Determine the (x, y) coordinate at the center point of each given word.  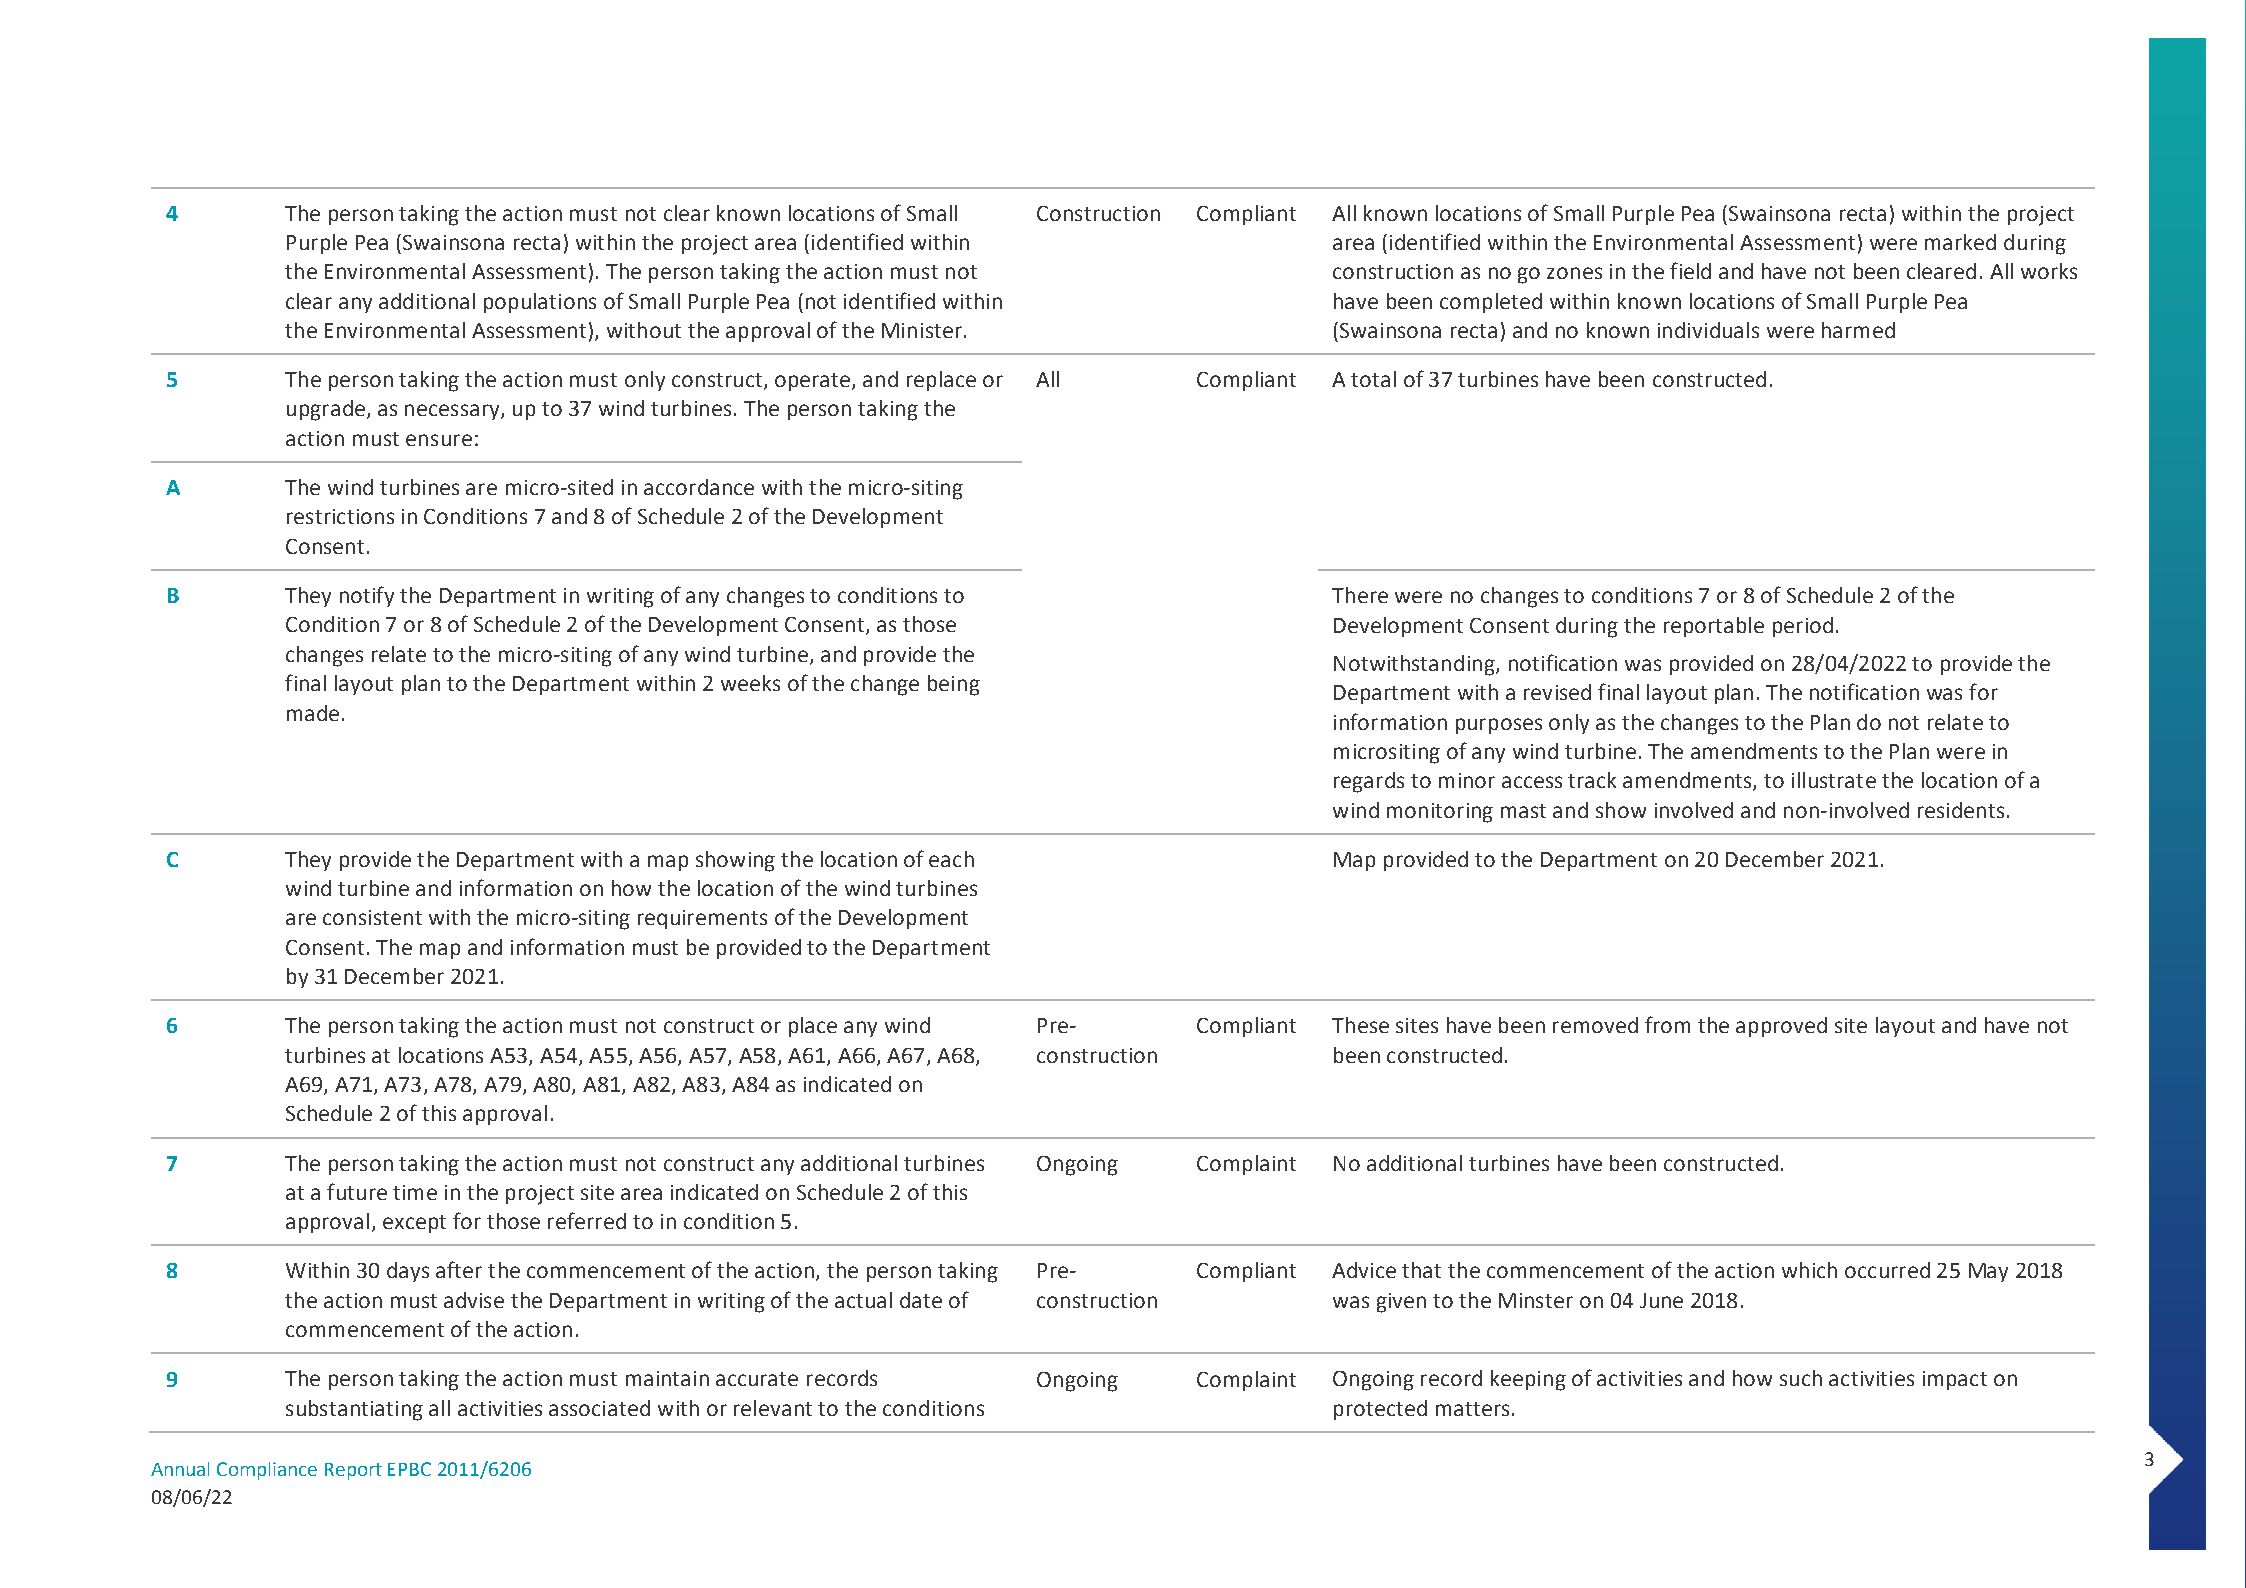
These (1360, 1025)
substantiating (354, 1410)
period (1803, 627)
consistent (372, 917)
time (415, 1192)
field (1690, 270)
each (951, 859)
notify (367, 596)
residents (1961, 810)
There (1360, 595)
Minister (922, 330)
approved (1781, 1027)
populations (540, 303)
